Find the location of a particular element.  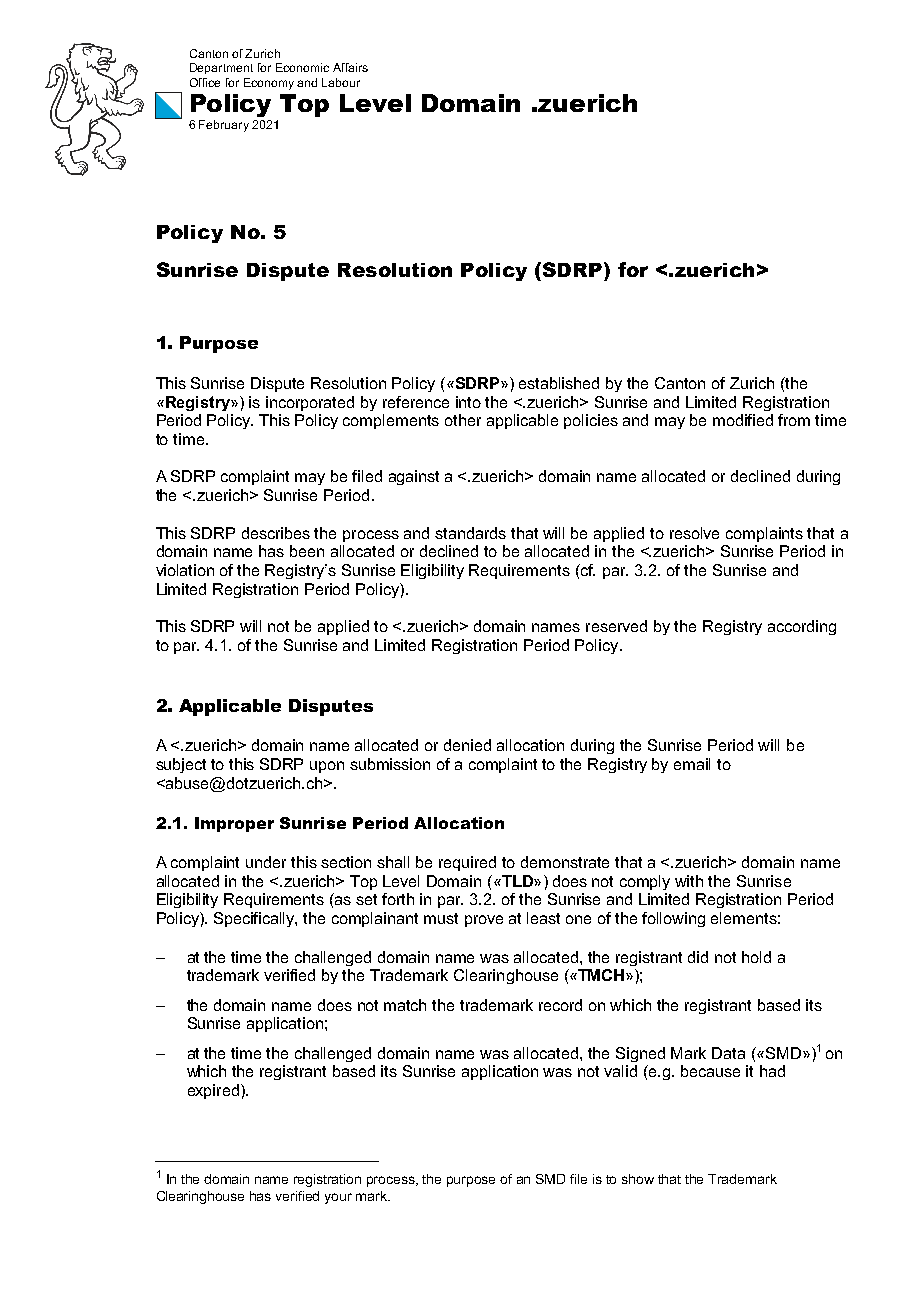

from is located at coordinates (794, 420).
